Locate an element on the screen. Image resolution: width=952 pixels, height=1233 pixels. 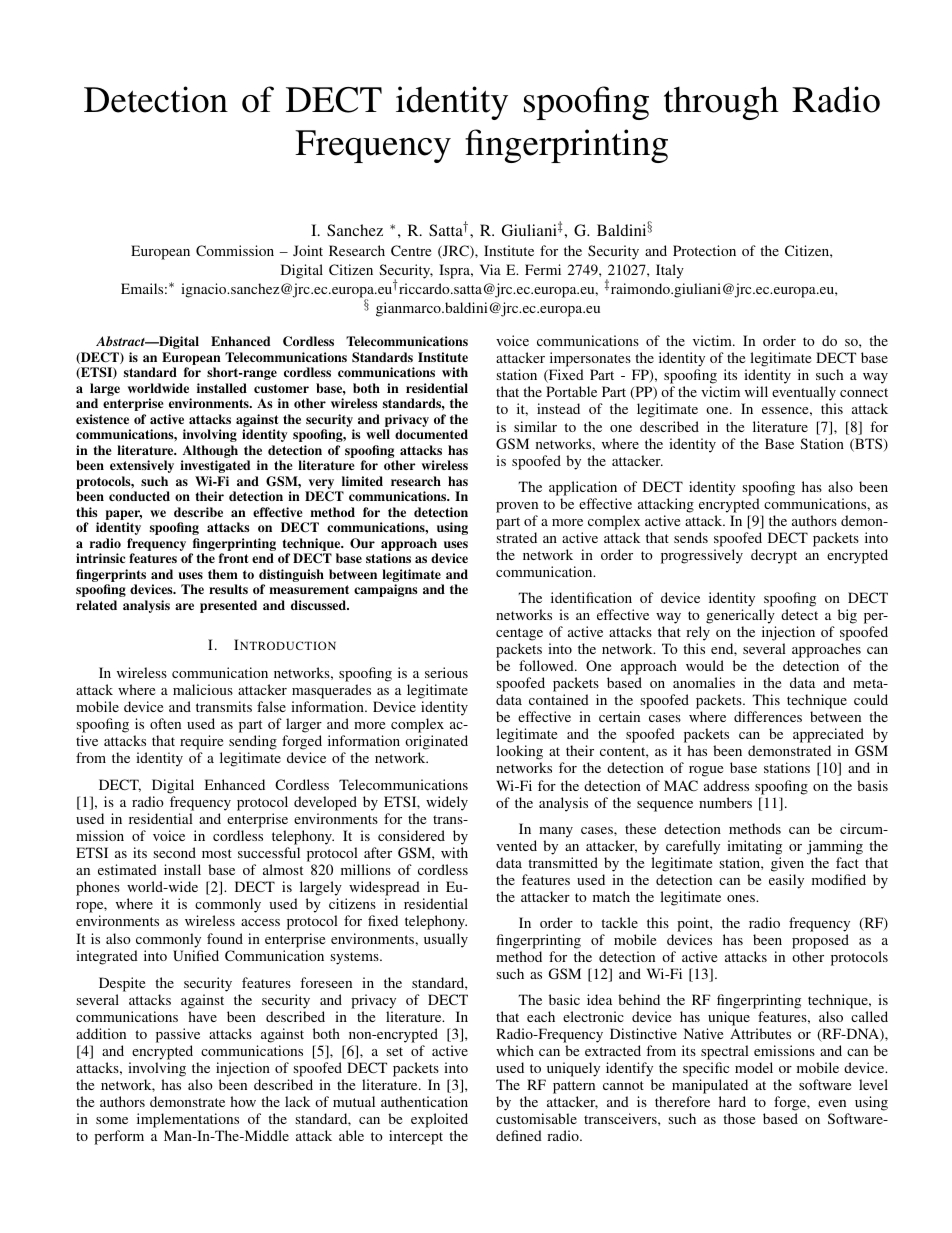
Joint is located at coordinates (308, 250).
